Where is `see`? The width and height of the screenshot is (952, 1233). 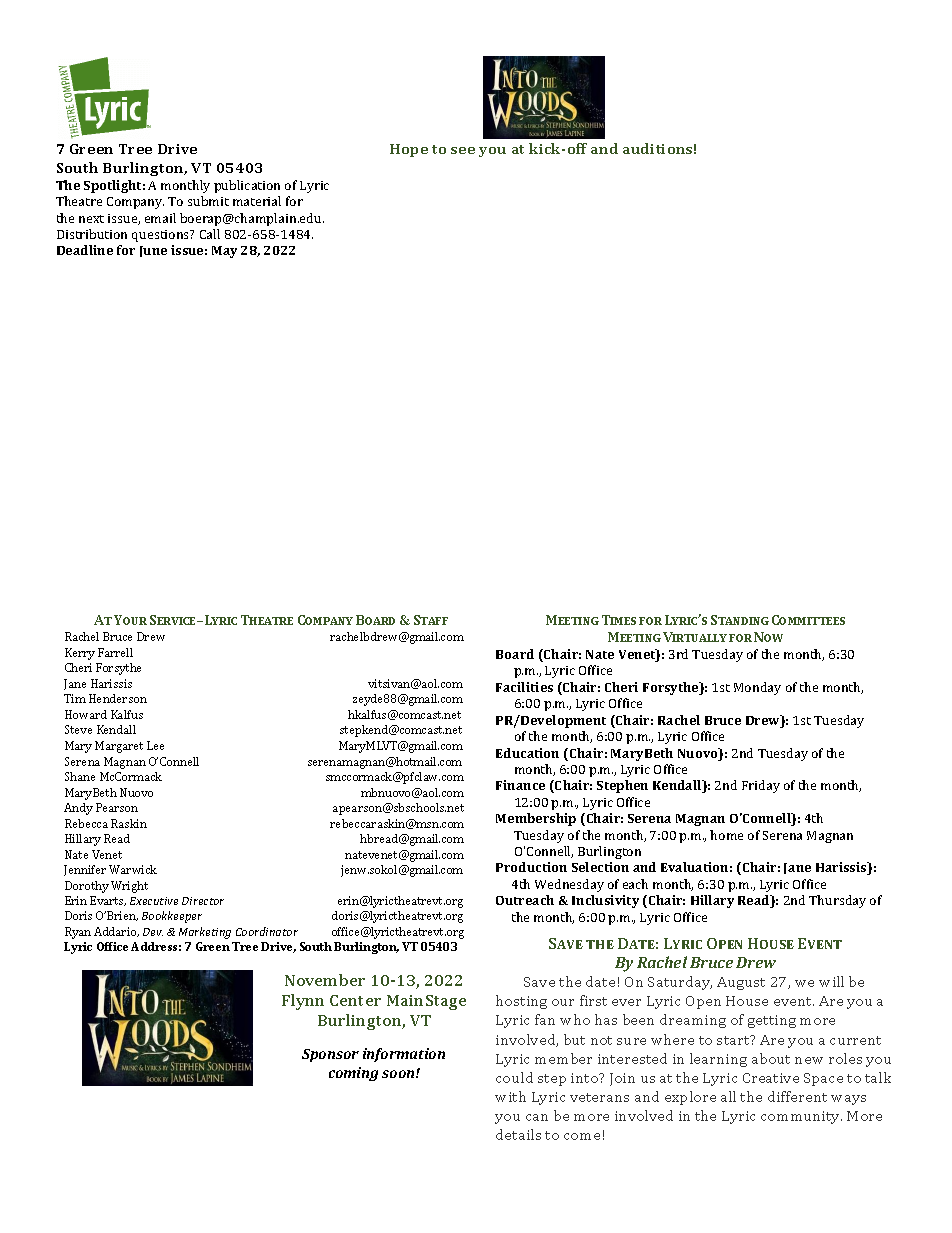 see is located at coordinates (463, 150).
